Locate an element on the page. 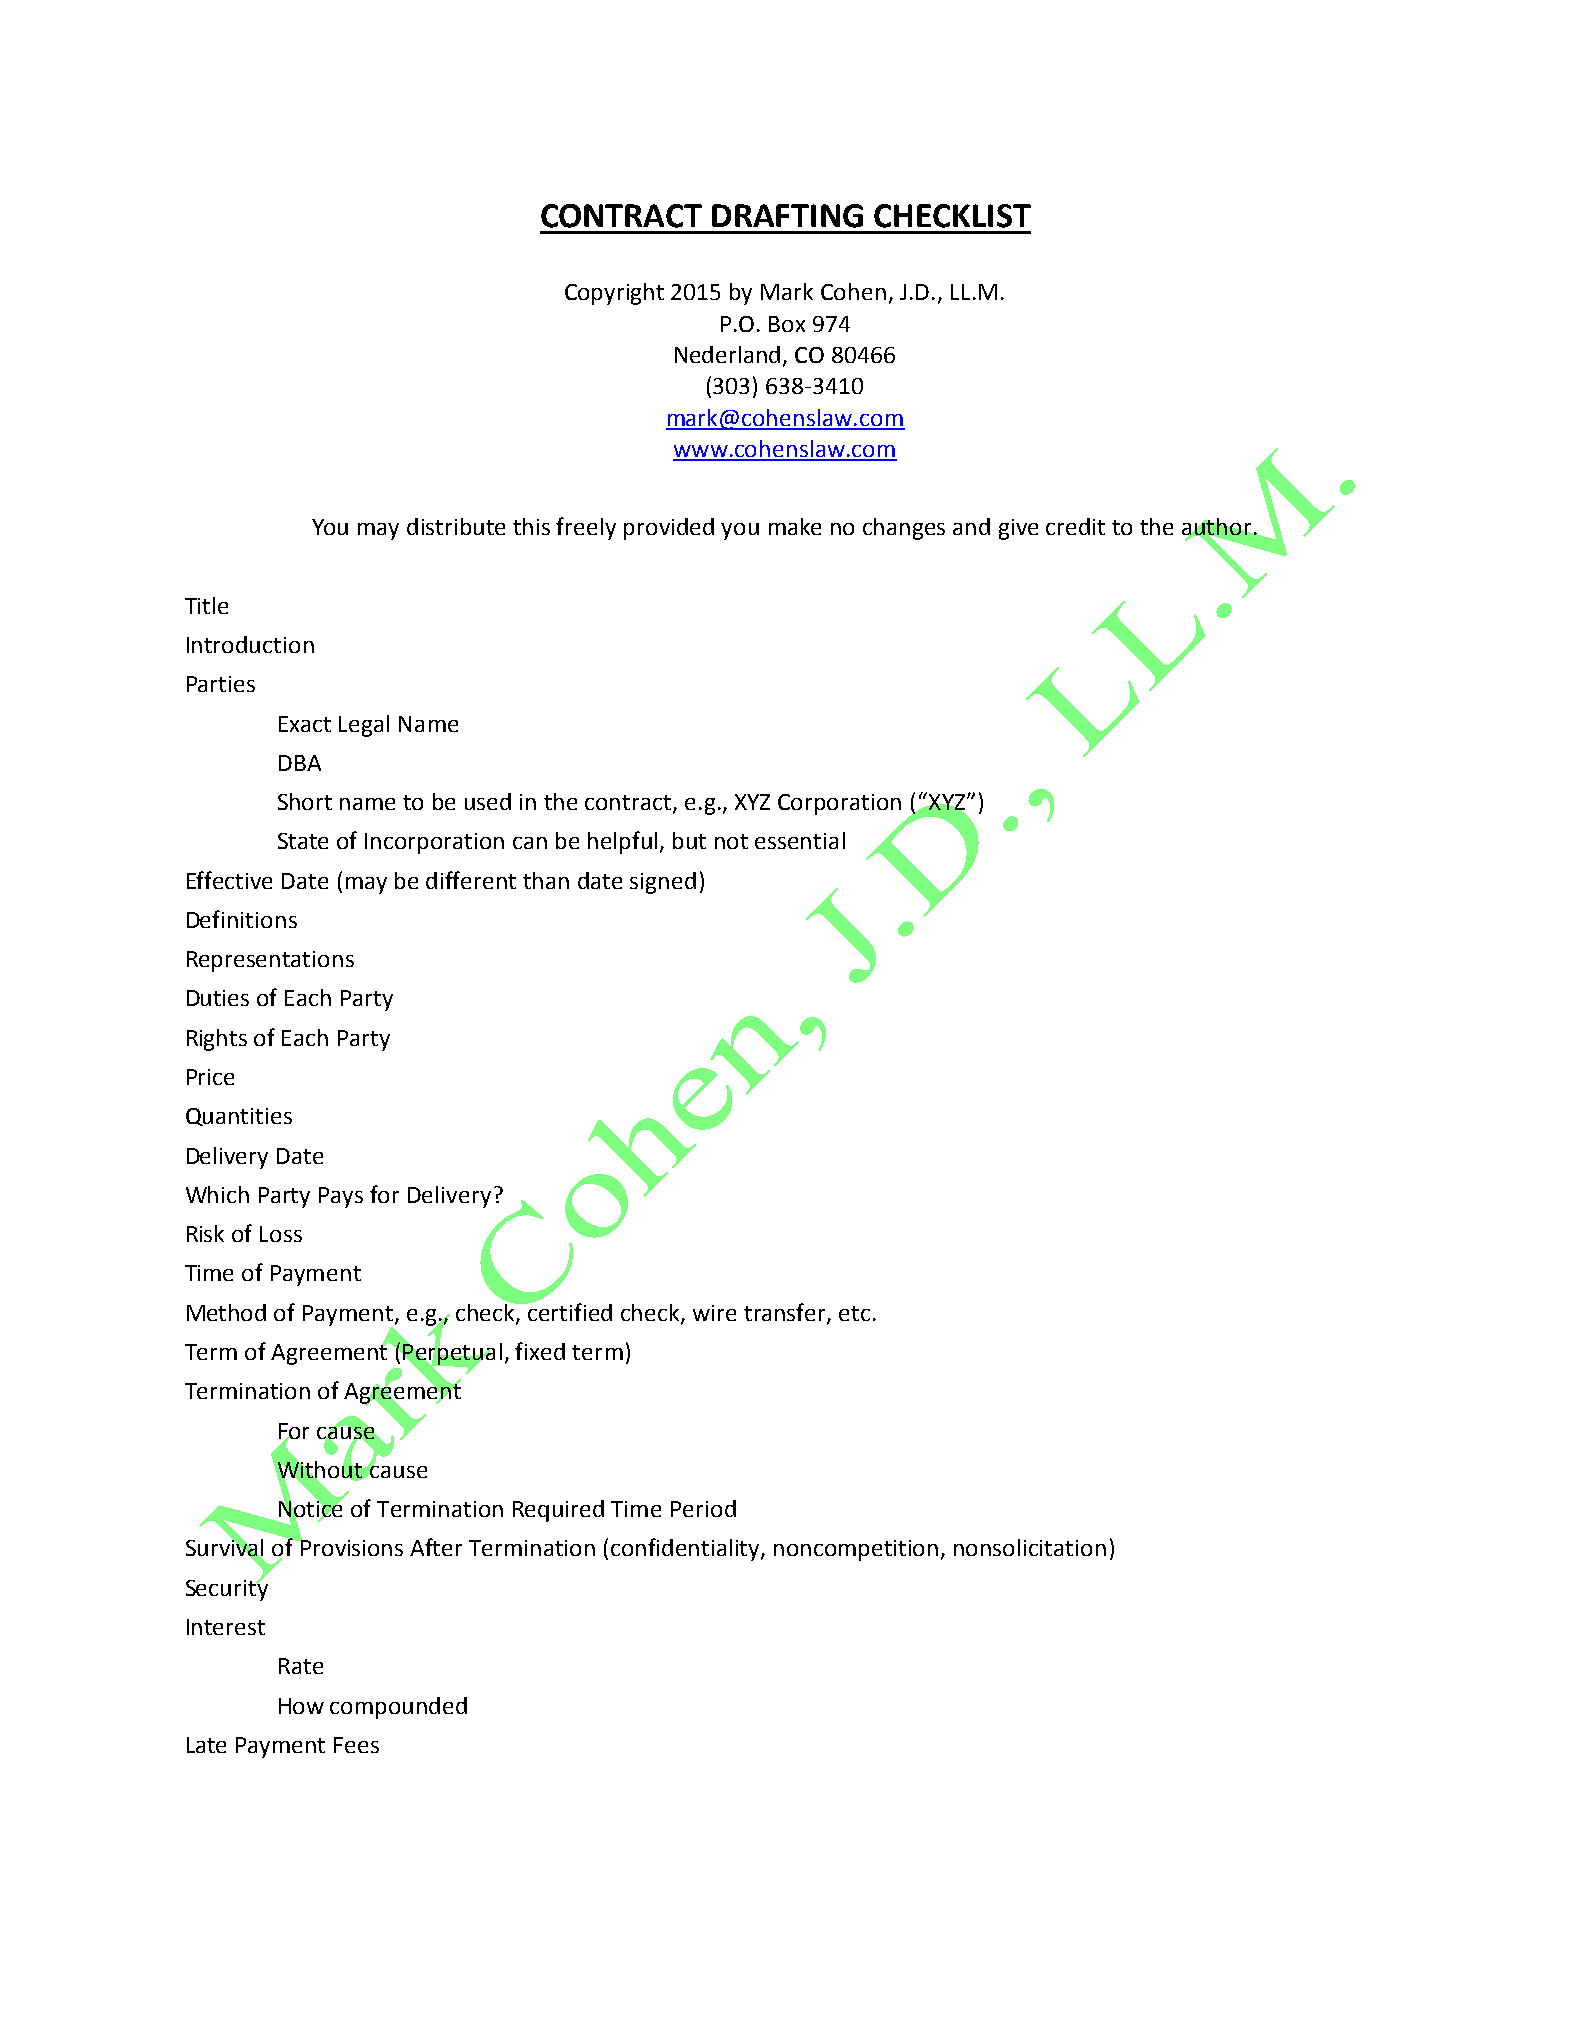 This page has width=1570, height=2032. Representations is located at coordinates (270, 961).
